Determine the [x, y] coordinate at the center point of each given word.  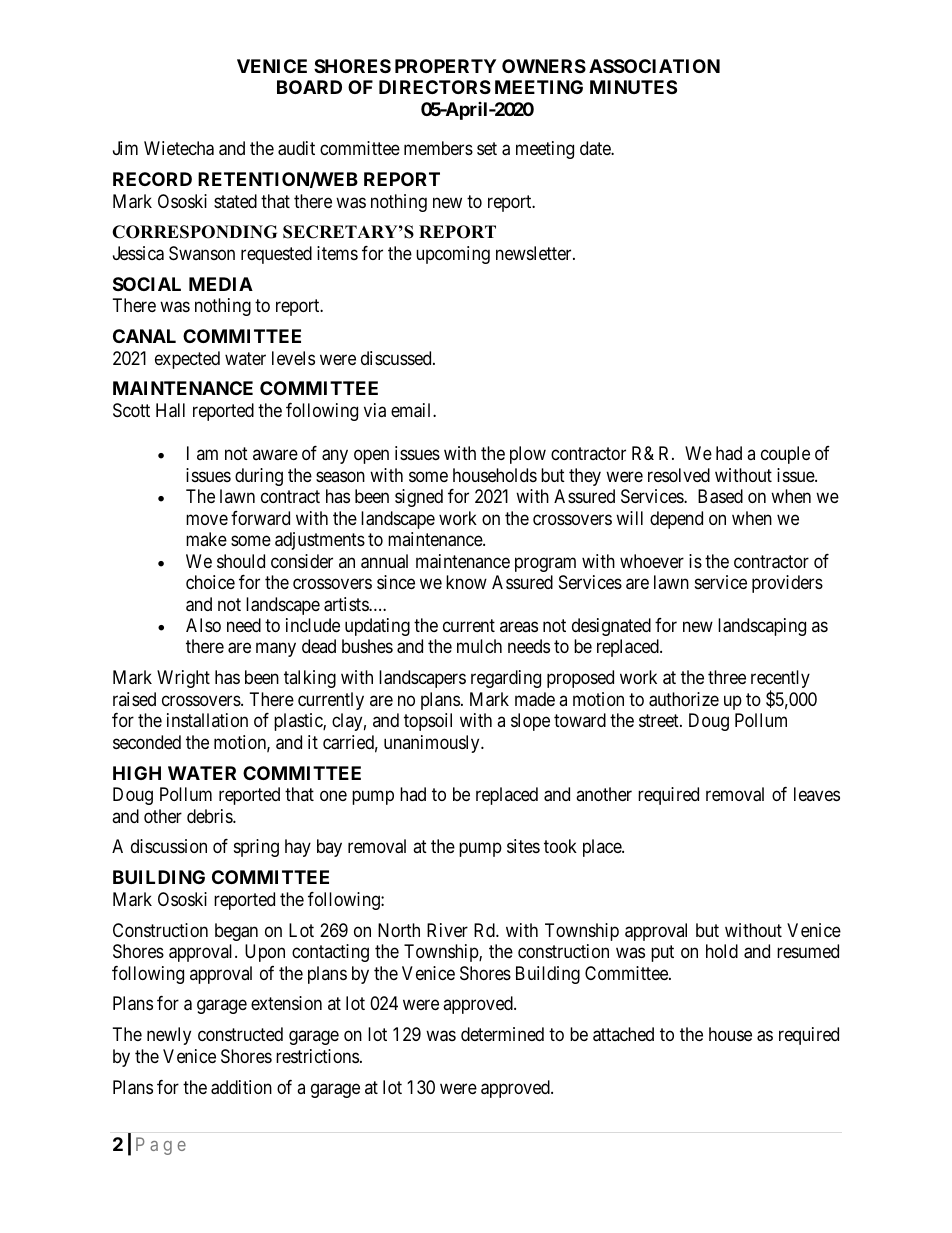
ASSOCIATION [654, 66]
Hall [170, 410]
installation [207, 720]
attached [623, 1034]
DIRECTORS [435, 87]
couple [785, 455]
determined [502, 1034]
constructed [240, 1034]
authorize [684, 699]
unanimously [433, 744]
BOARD [309, 87]
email [412, 410]
